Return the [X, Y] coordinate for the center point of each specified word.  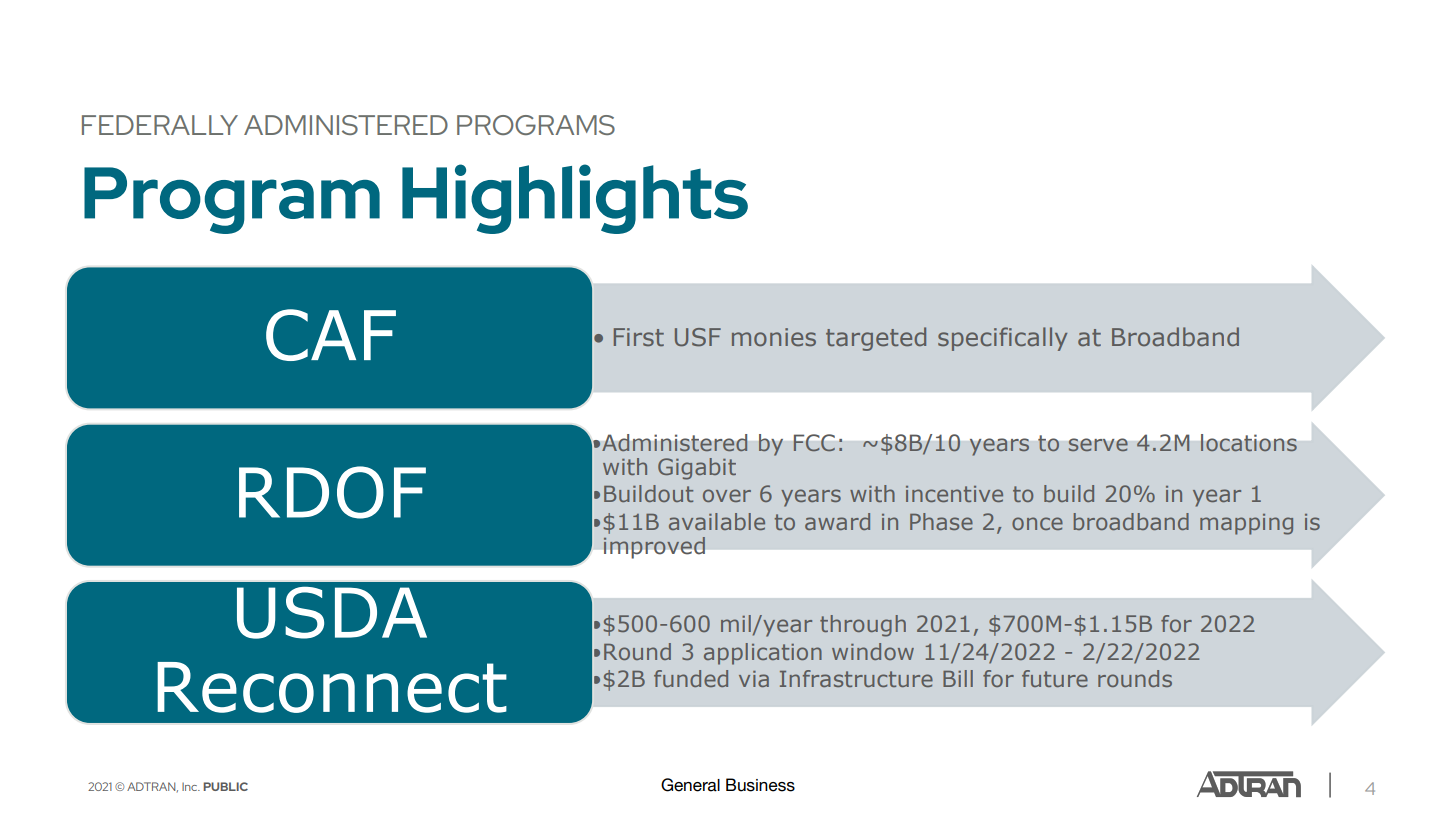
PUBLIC [225, 786]
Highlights [575, 199]
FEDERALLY [160, 125]
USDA [332, 612]
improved [654, 548]
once [1037, 523]
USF [698, 337]
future [1055, 678]
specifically [1002, 339]
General [690, 785]
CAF [331, 335]
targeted [876, 339]
